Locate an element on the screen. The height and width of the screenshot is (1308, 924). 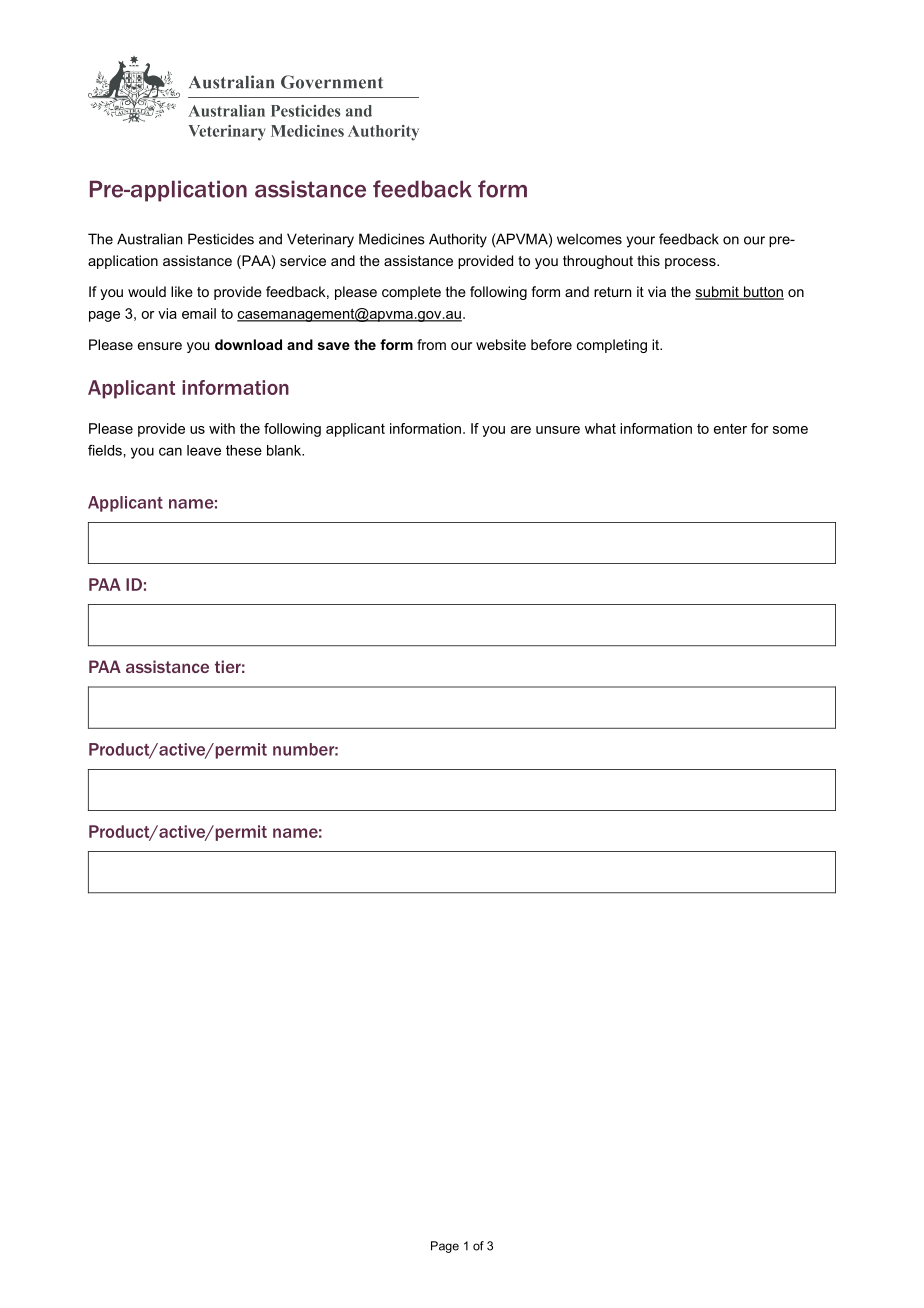
are is located at coordinates (521, 430).
